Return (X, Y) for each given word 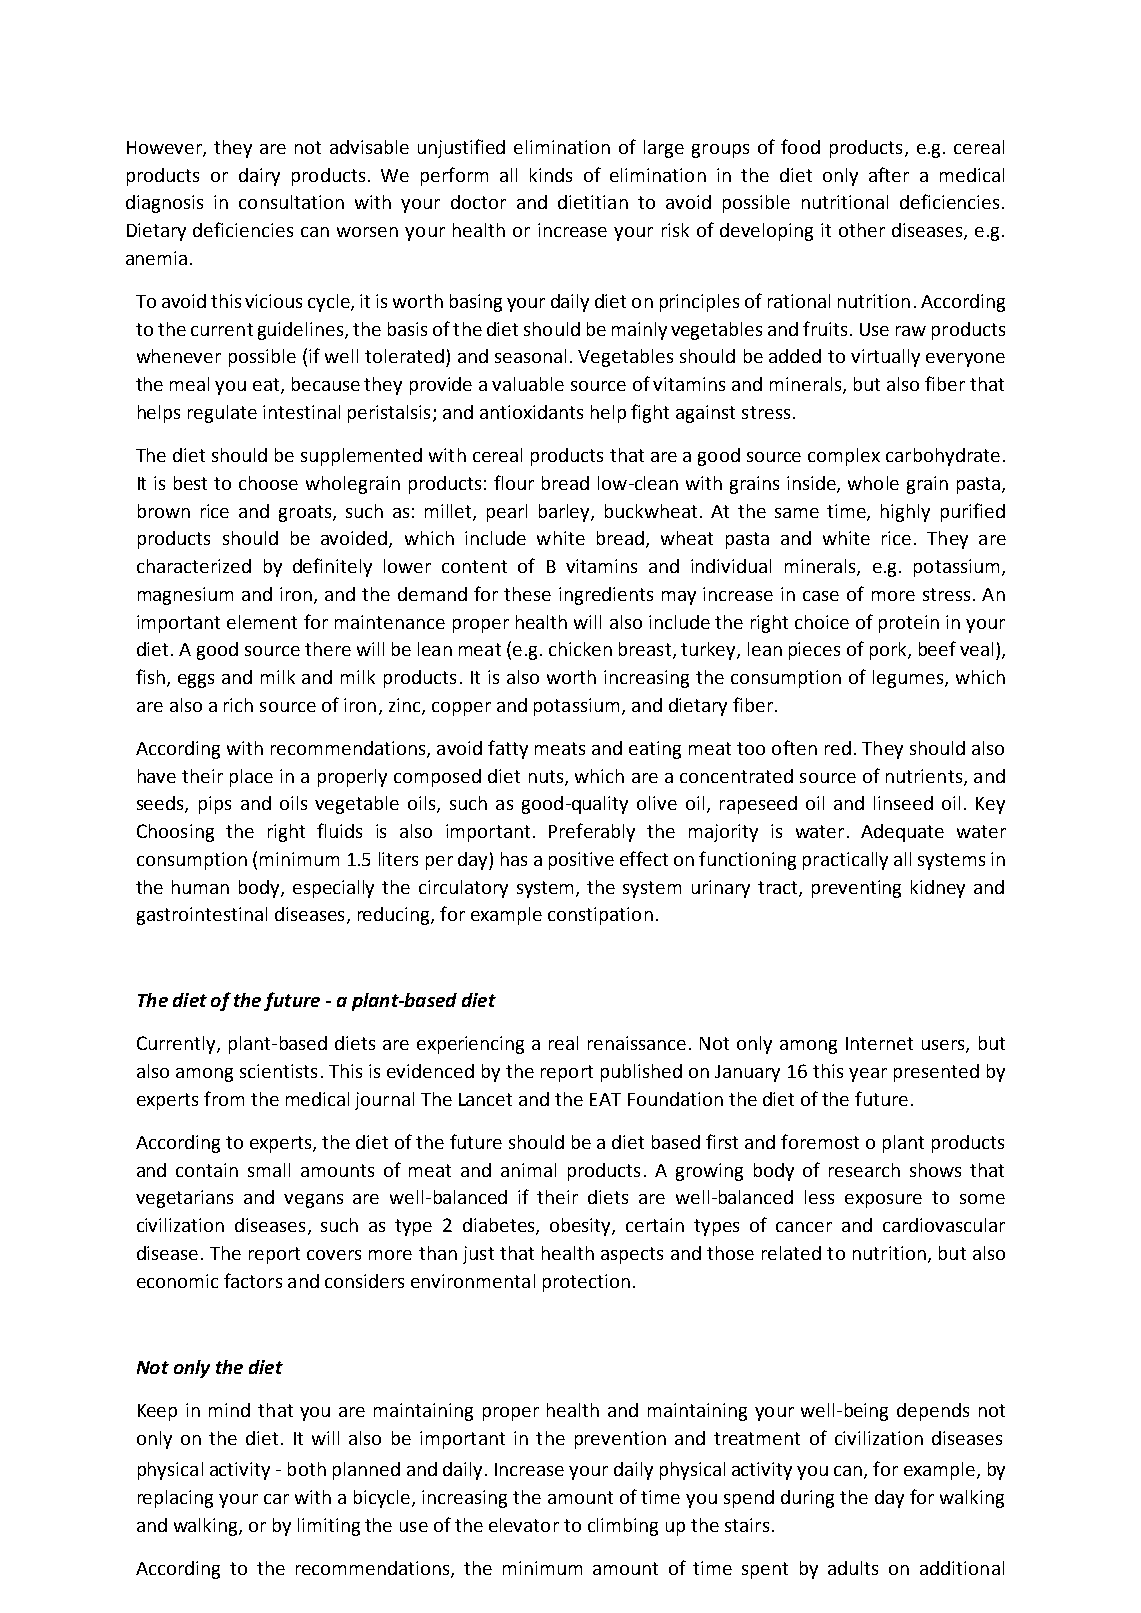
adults (853, 1568)
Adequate (902, 833)
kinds (551, 175)
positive (581, 861)
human (200, 887)
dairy (259, 177)
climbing (623, 1527)
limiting (329, 1527)
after (889, 174)
